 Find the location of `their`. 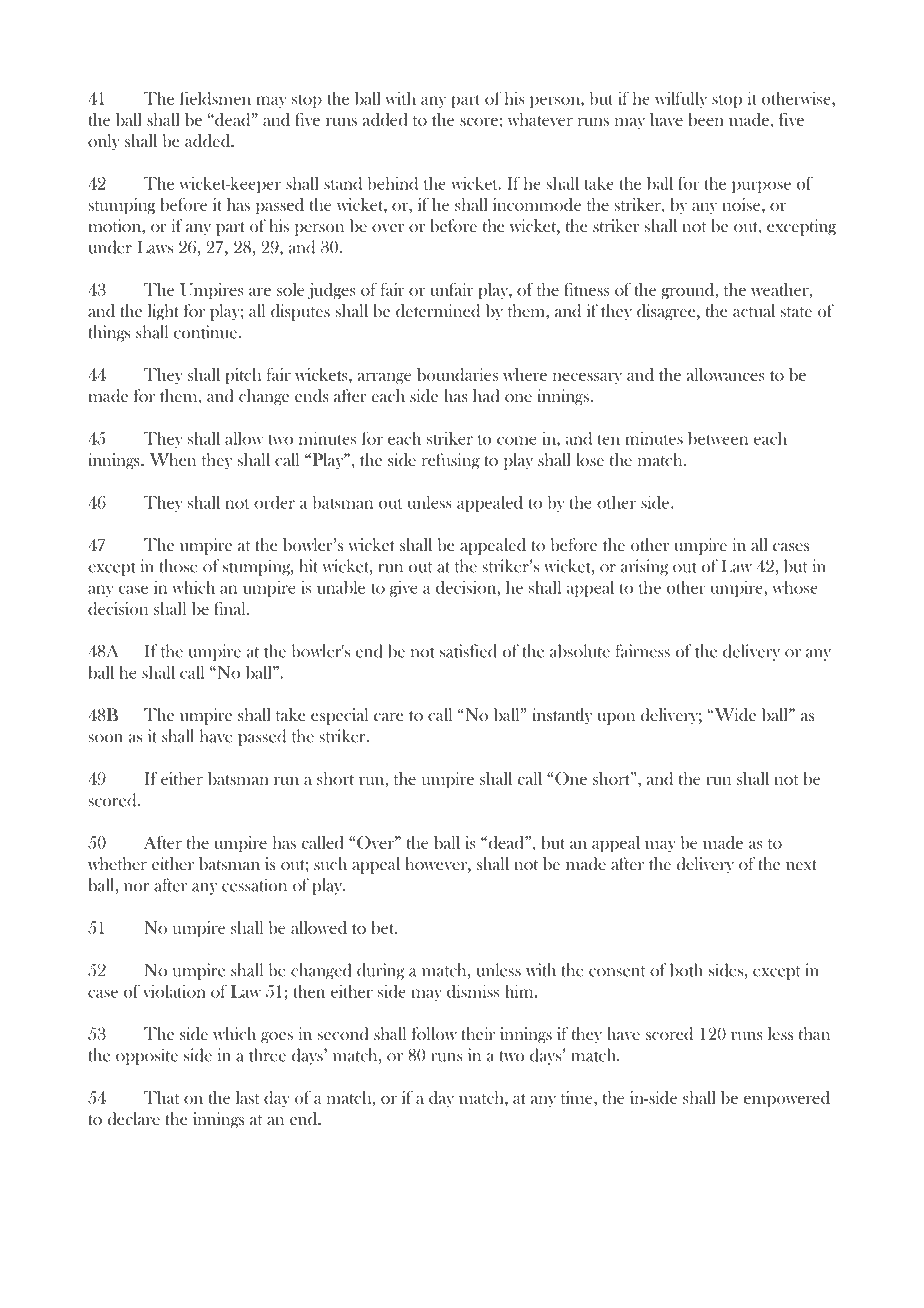

their is located at coordinates (478, 1033).
